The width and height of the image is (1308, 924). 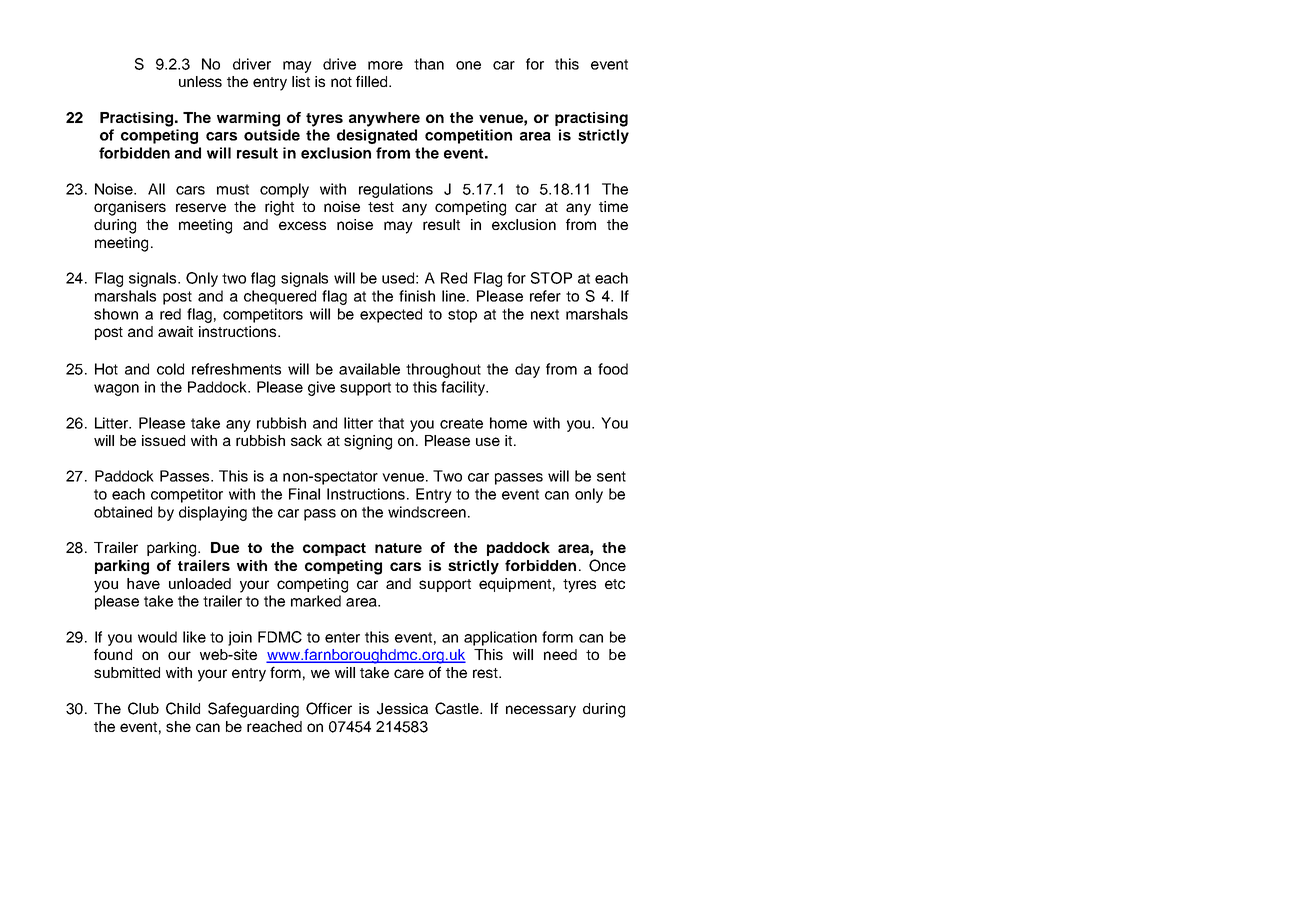 I want to click on Once, so click(x=607, y=565).
